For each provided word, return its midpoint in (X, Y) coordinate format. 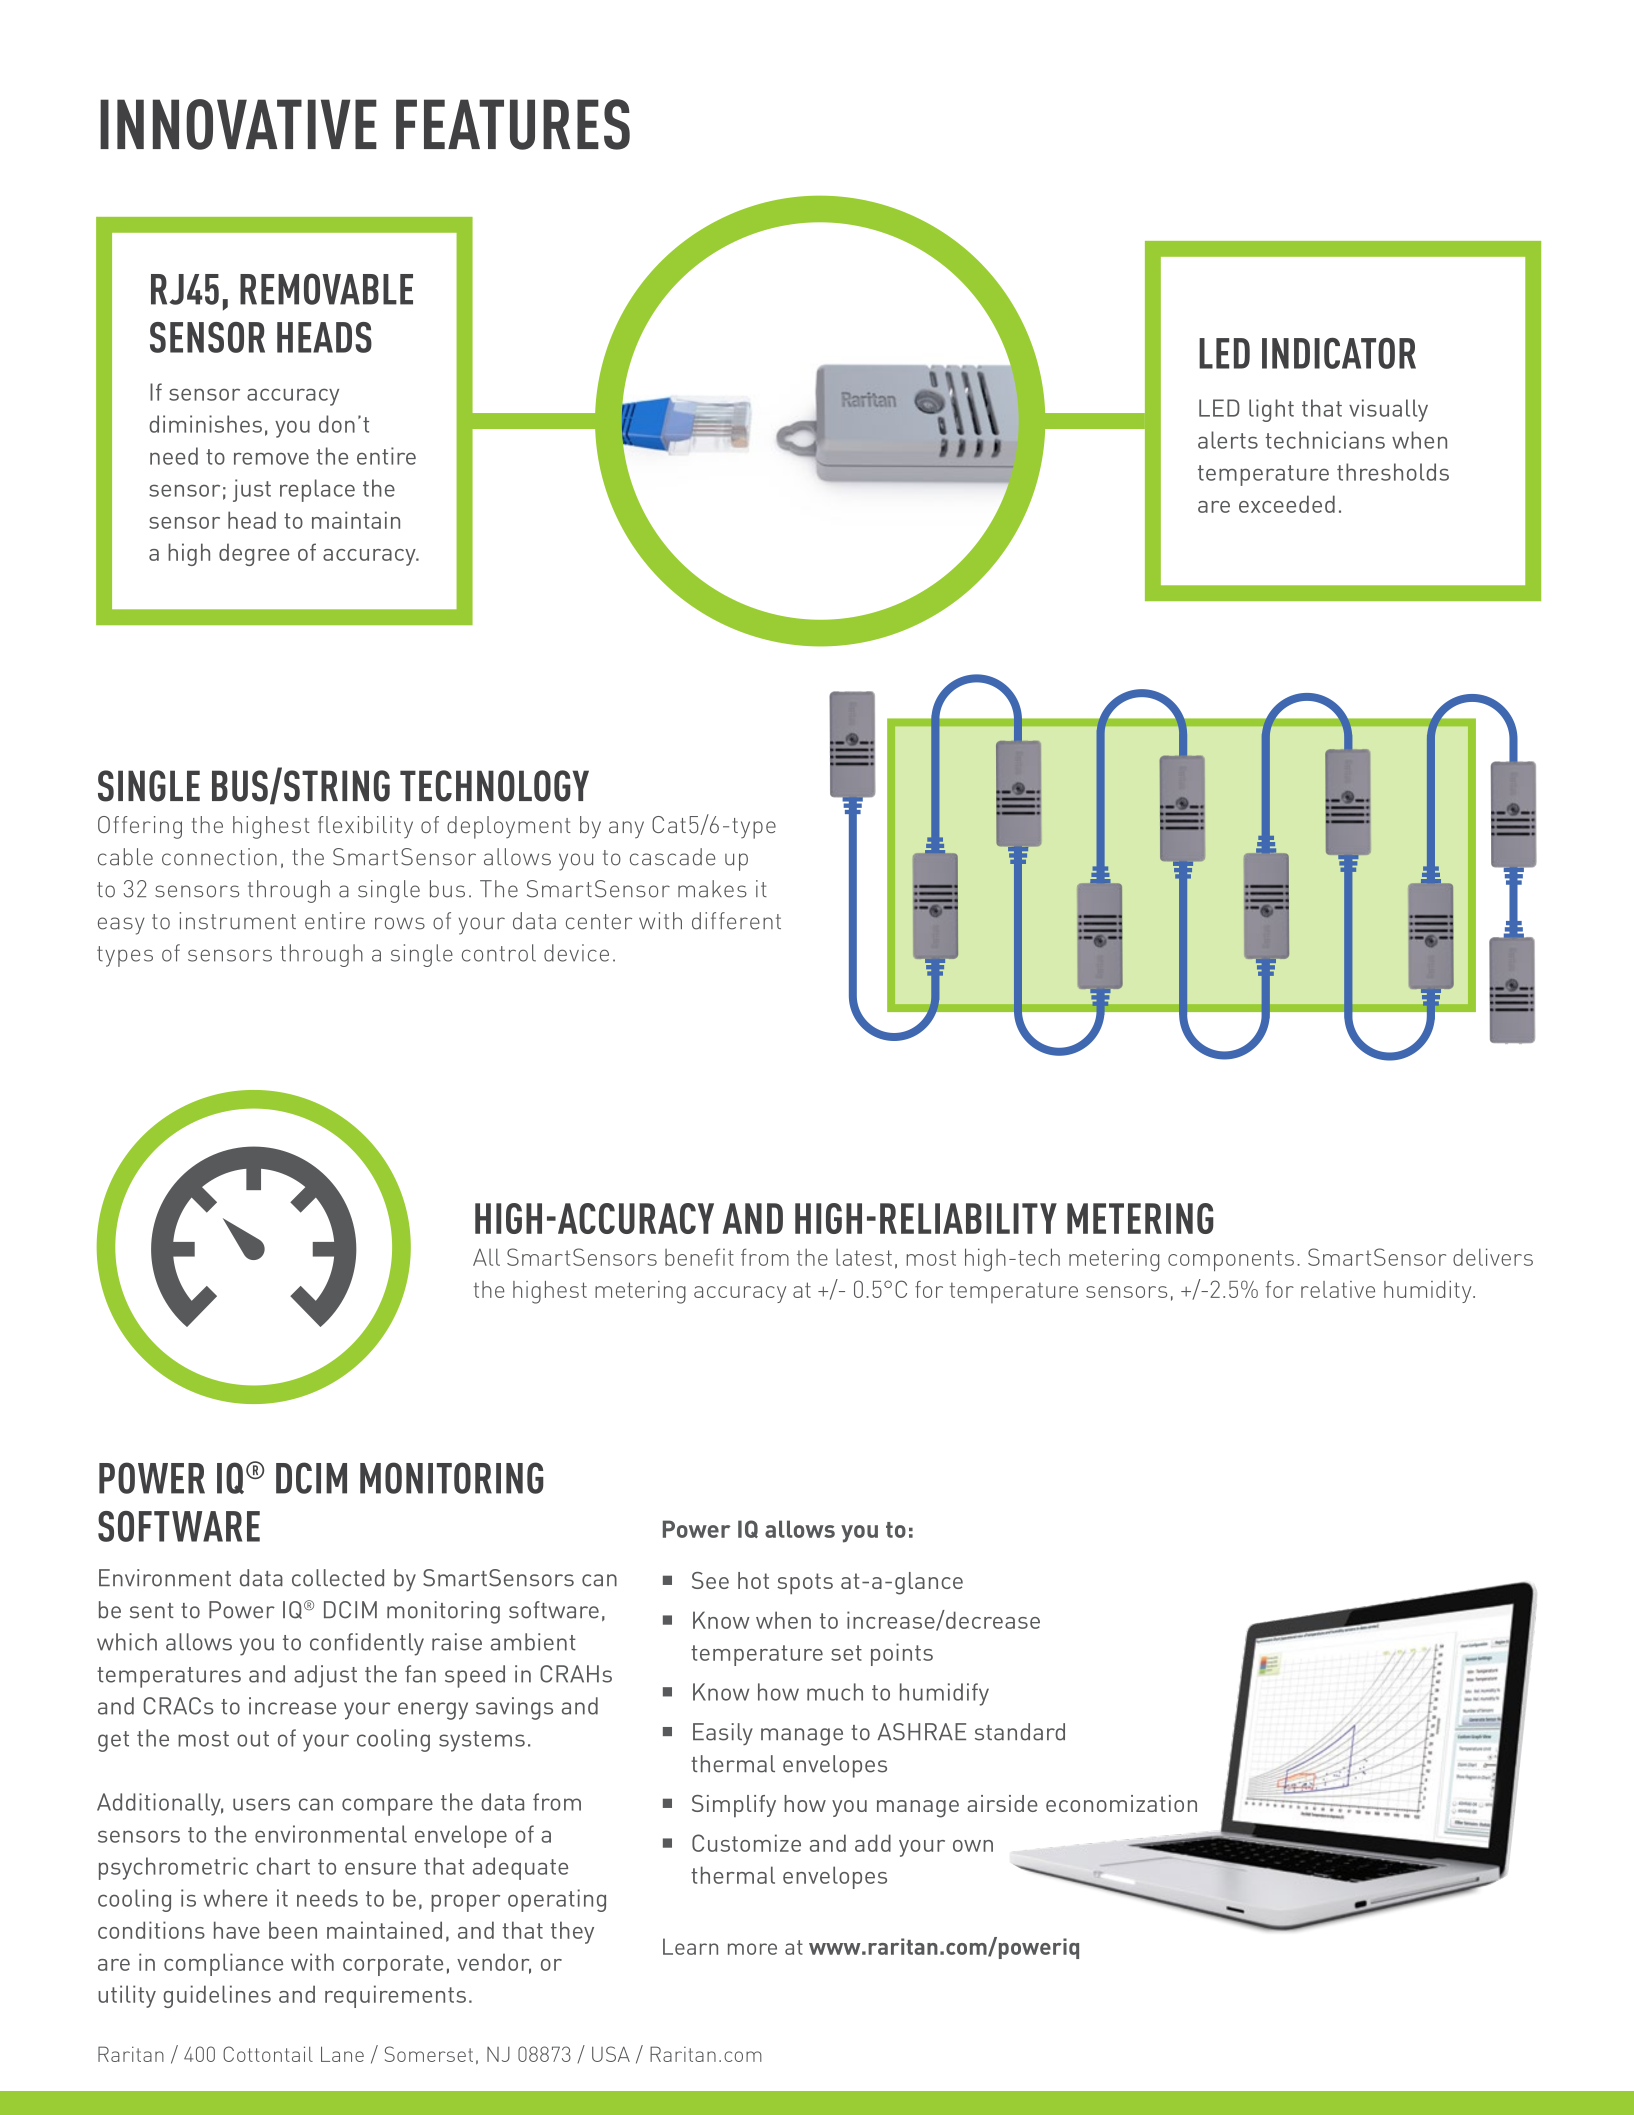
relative (1338, 1289)
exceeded (1287, 504)
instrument (238, 921)
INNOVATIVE (238, 124)
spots (805, 1583)
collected (338, 1578)
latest (864, 1257)
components (1231, 1260)
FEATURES (513, 124)
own (973, 1846)
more (752, 1949)
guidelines (217, 1996)
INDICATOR (1339, 353)
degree (254, 554)
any (626, 830)
